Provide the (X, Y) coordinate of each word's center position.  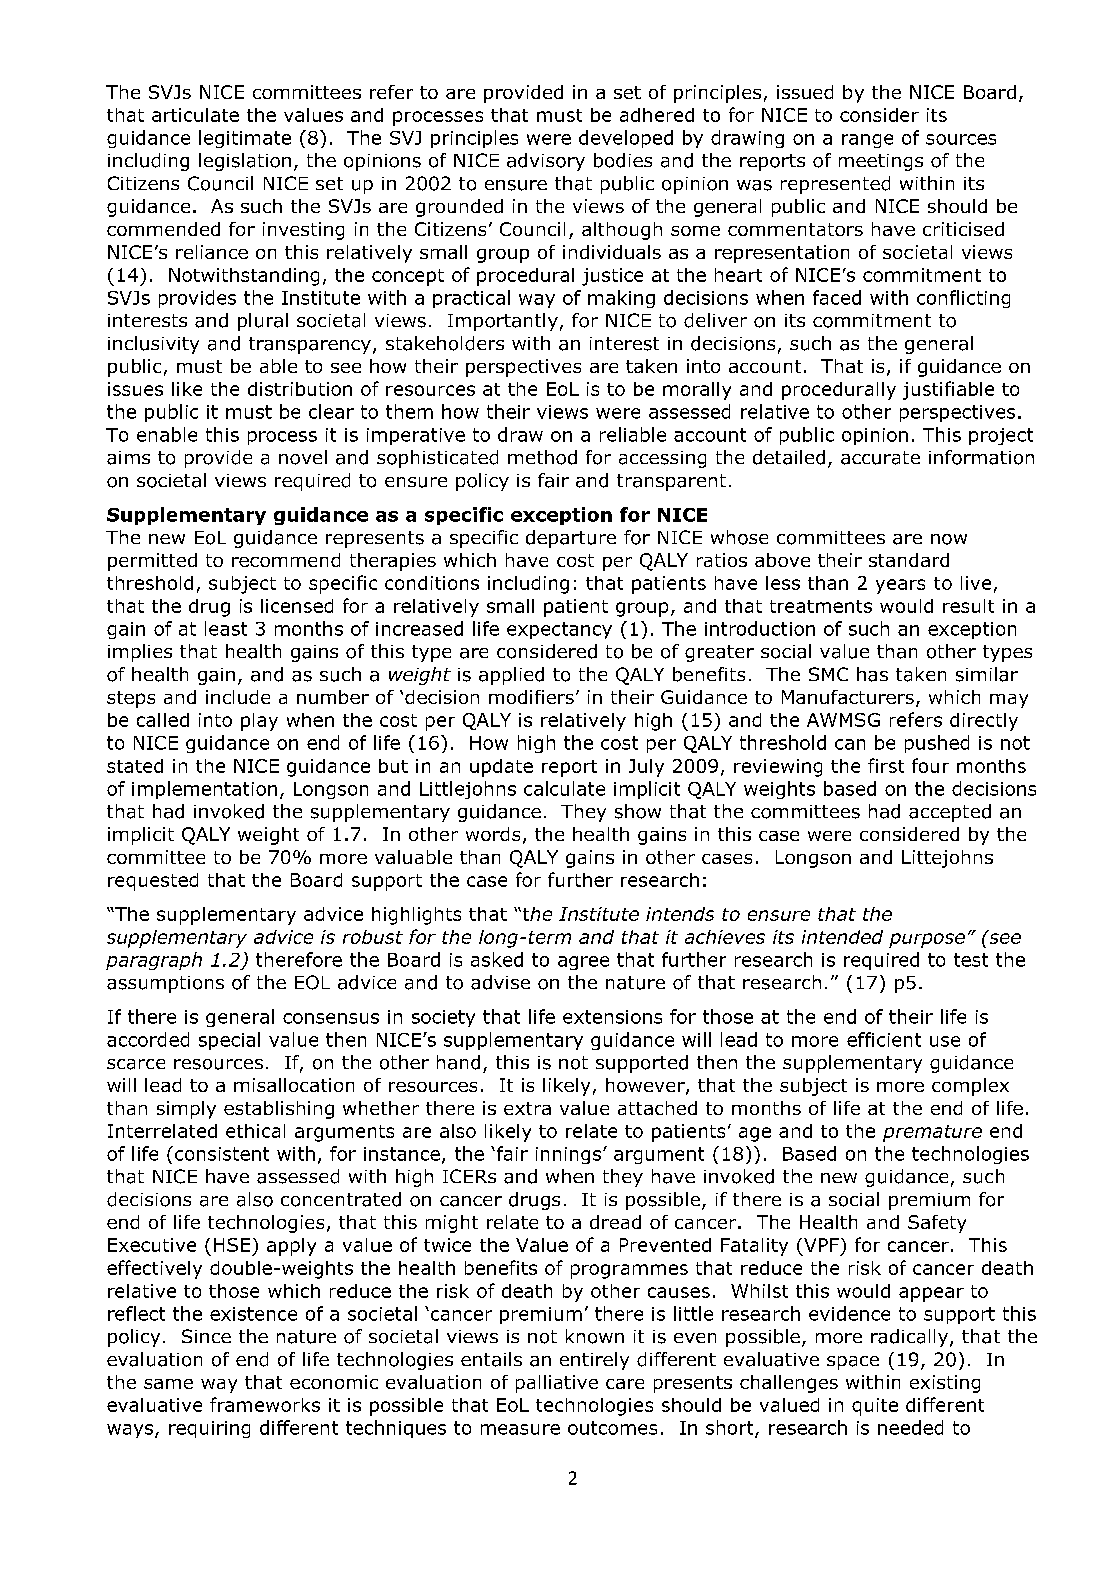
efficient (884, 1039)
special (229, 1041)
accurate (880, 458)
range (867, 141)
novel (303, 457)
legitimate (245, 139)
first (886, 765)
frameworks (265, 1404)
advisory (546, 162)
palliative (557, 1384)
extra (527, 1108)
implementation (204, 790)
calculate (564, 788)
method (542, 457)
